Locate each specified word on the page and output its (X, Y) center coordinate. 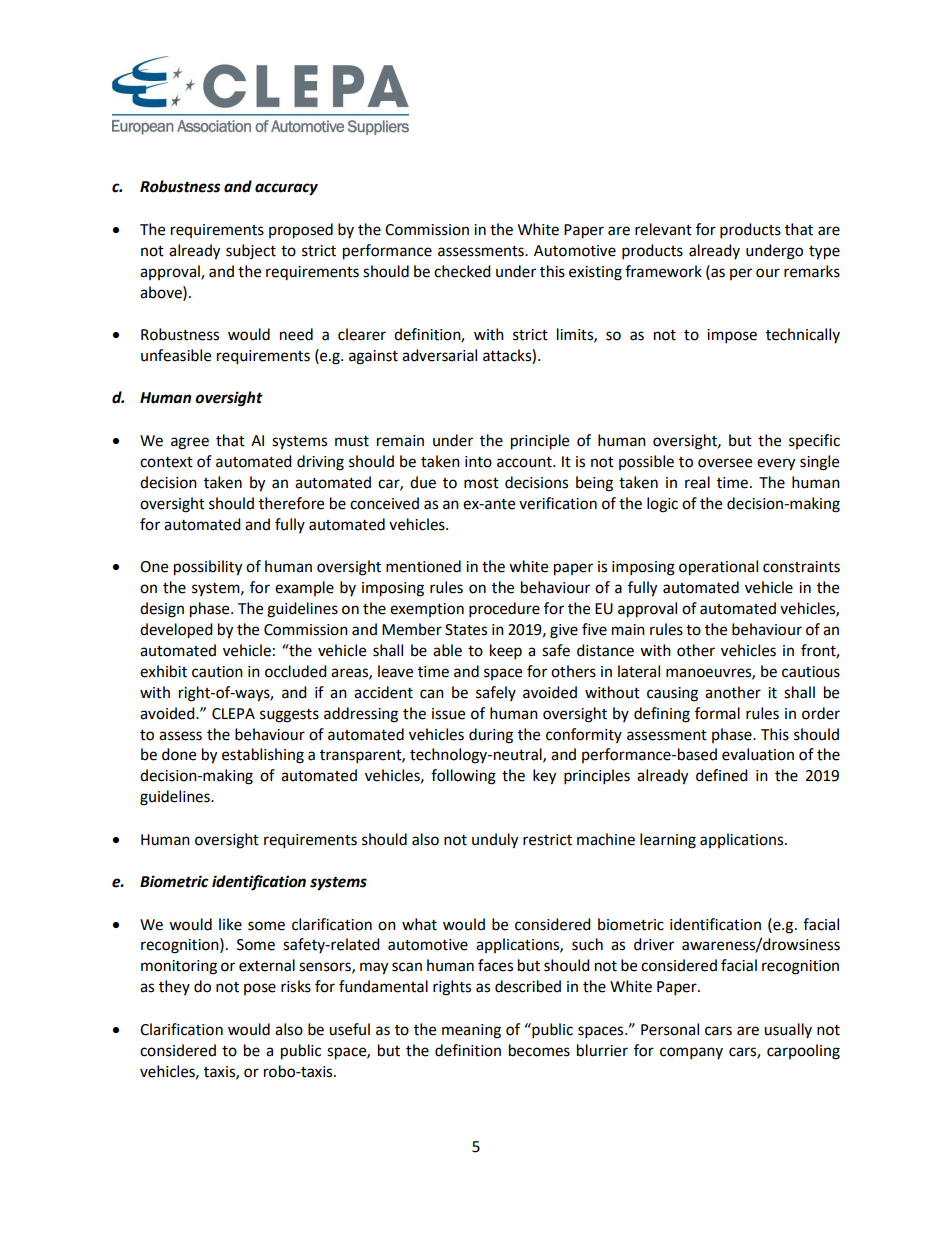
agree (190, 443)
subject (251, 251)
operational (718, 568)
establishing (263, 756)
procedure (504, 610)
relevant (663, 229)
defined (722, 775)
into (478, 462)
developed (176, 631)
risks (296, 986)
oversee (725, 463)
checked (462, 271)
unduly (495, 841)
